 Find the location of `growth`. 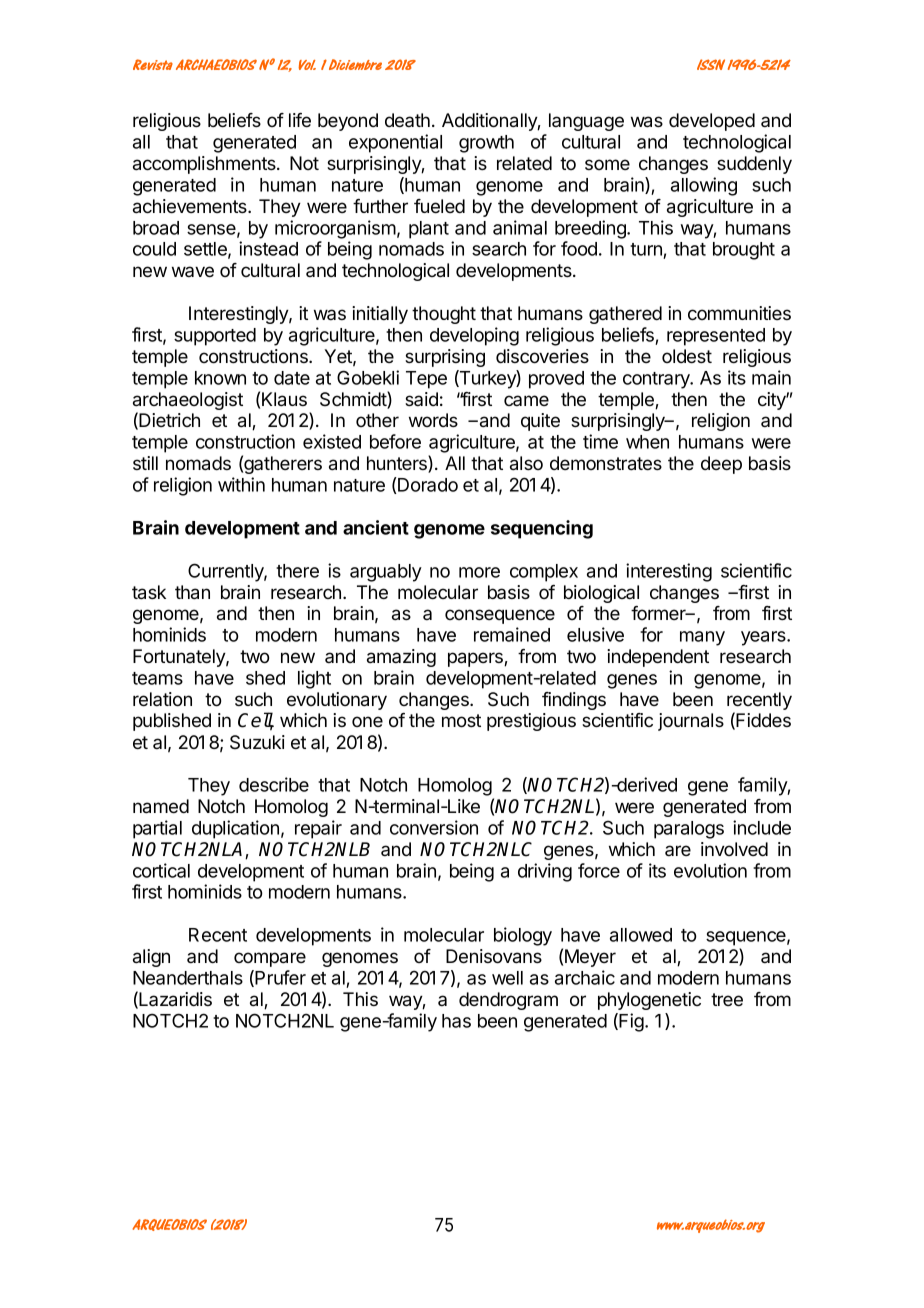

growth is located at coordinates (486, 144).
